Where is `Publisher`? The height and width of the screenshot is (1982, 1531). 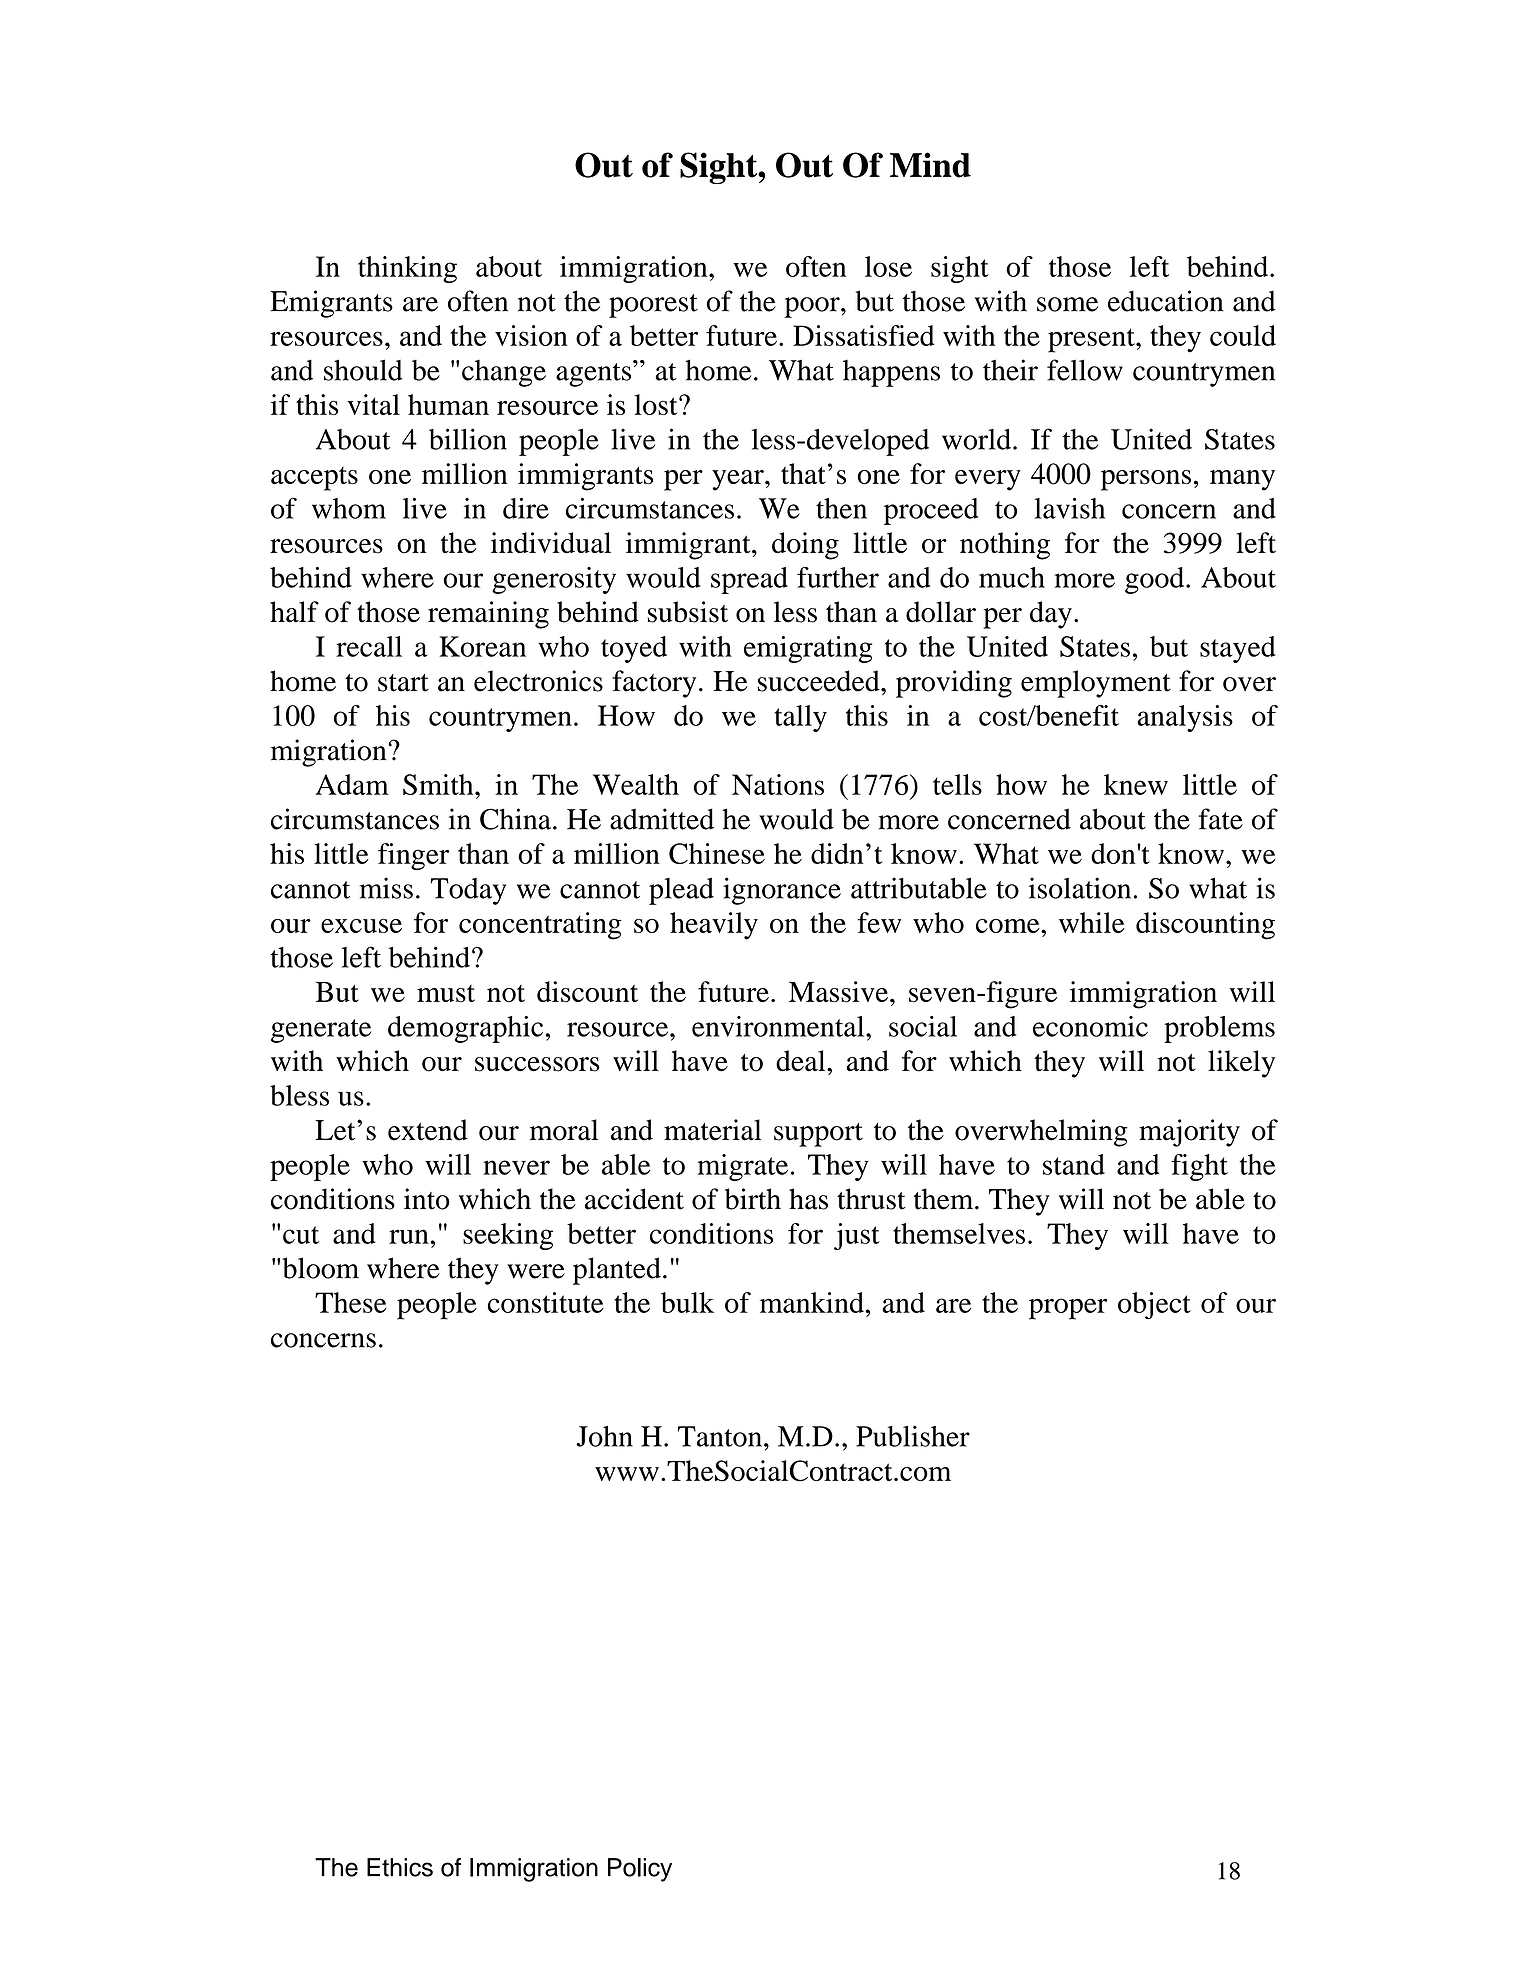
Publisher is located at coordinates (913, 1436).
